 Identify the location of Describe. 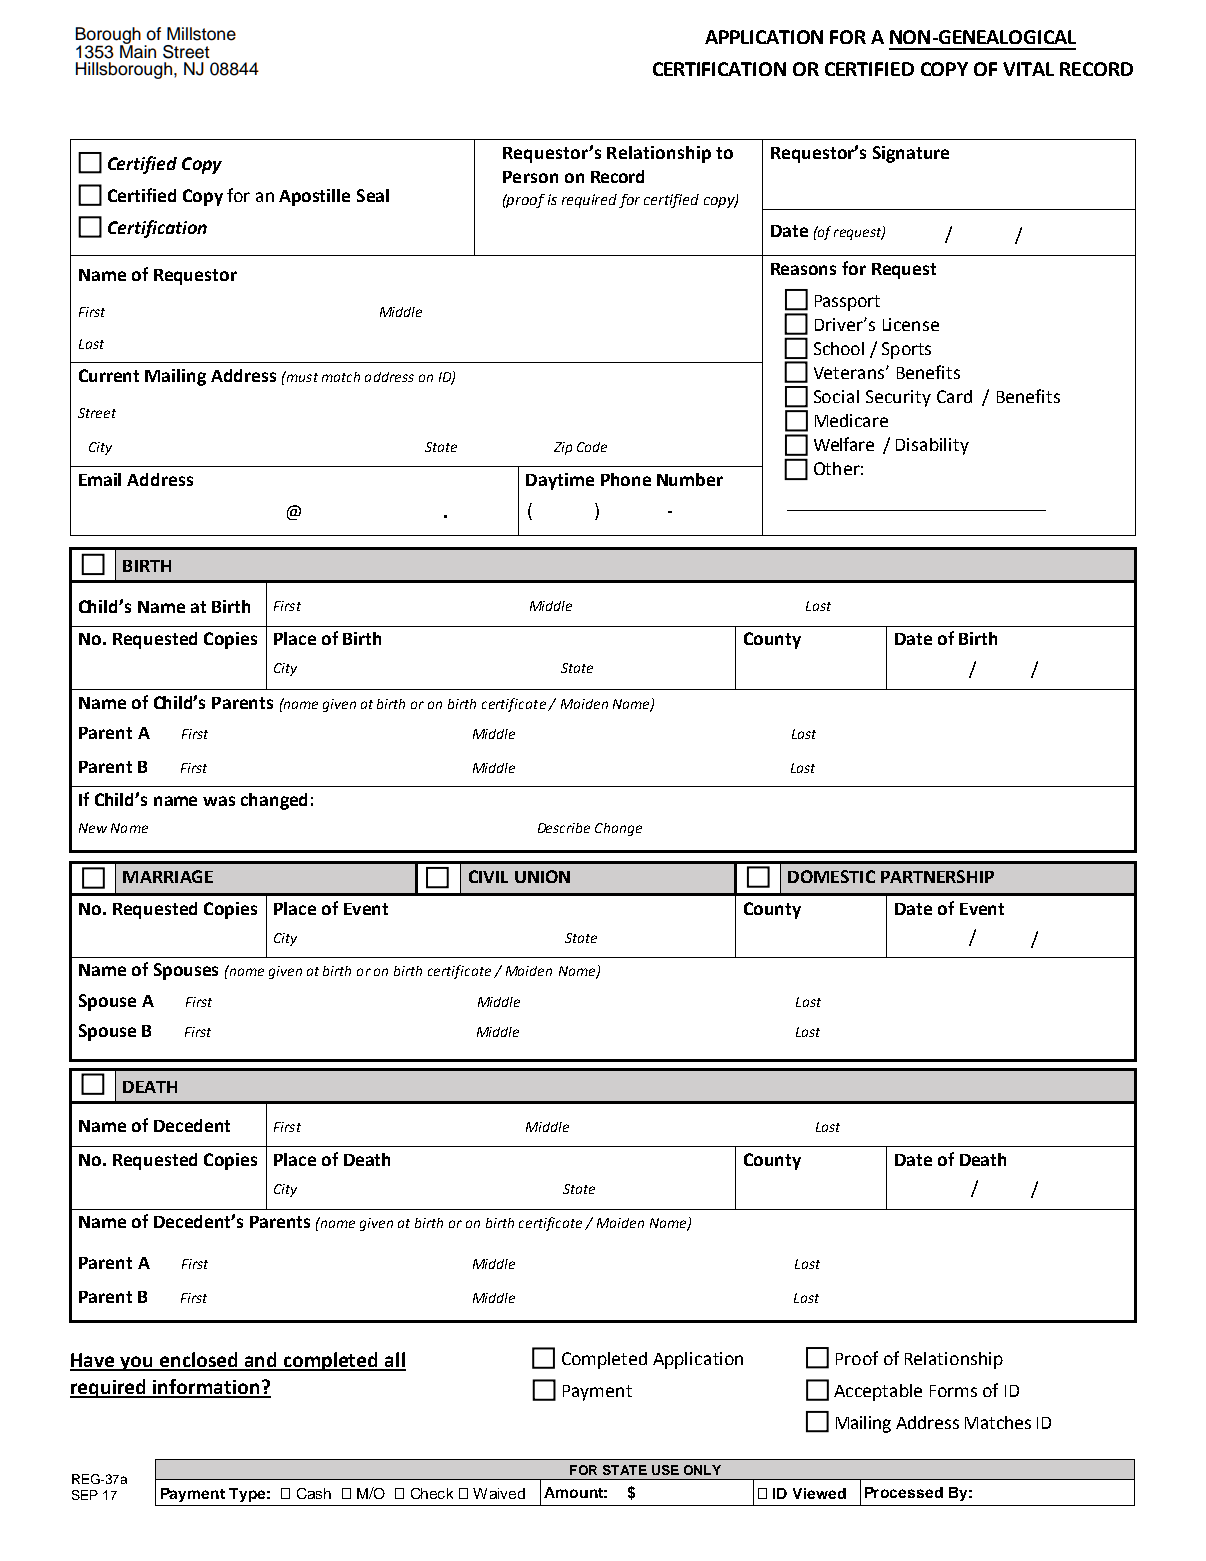
(564, 828).
